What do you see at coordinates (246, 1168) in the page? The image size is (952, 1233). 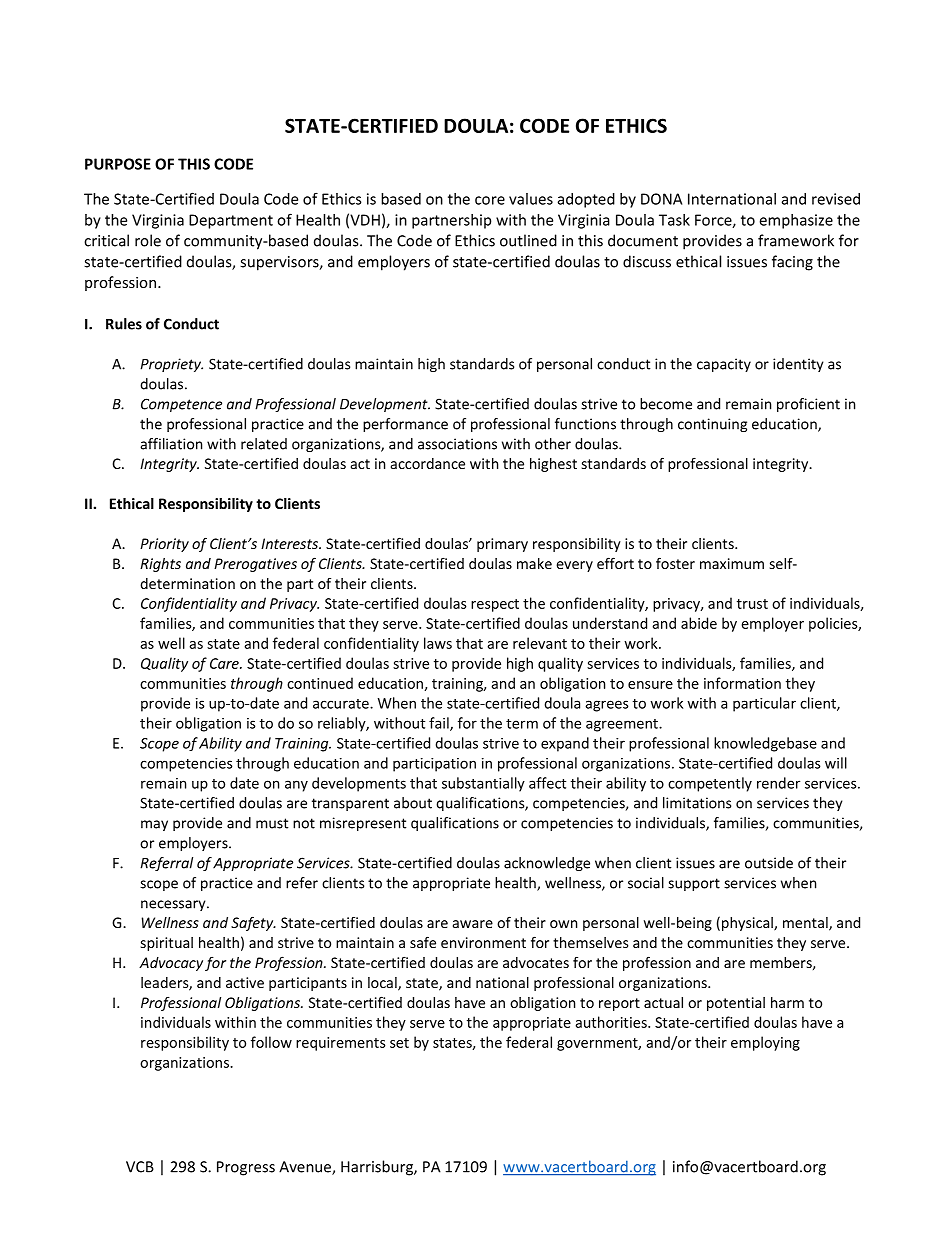 I see `Progress` at bounding box center [246, 1168].
